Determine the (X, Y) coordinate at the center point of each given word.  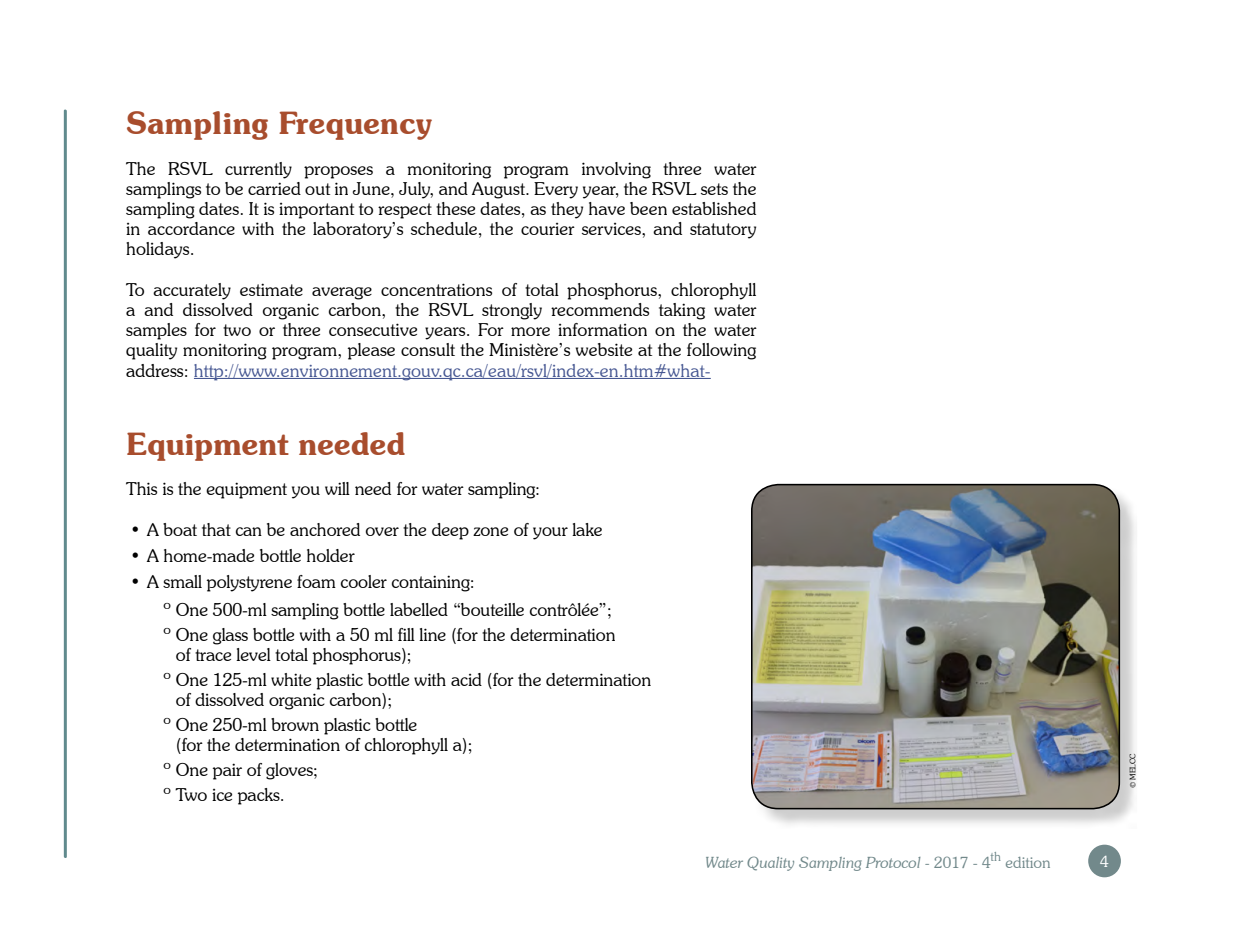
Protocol (893, 862)
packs (259, 796)
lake (587, 529)
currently (258, 170)
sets (714, 189)
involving (616, 170)
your (550, 533)
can (249, 531)
